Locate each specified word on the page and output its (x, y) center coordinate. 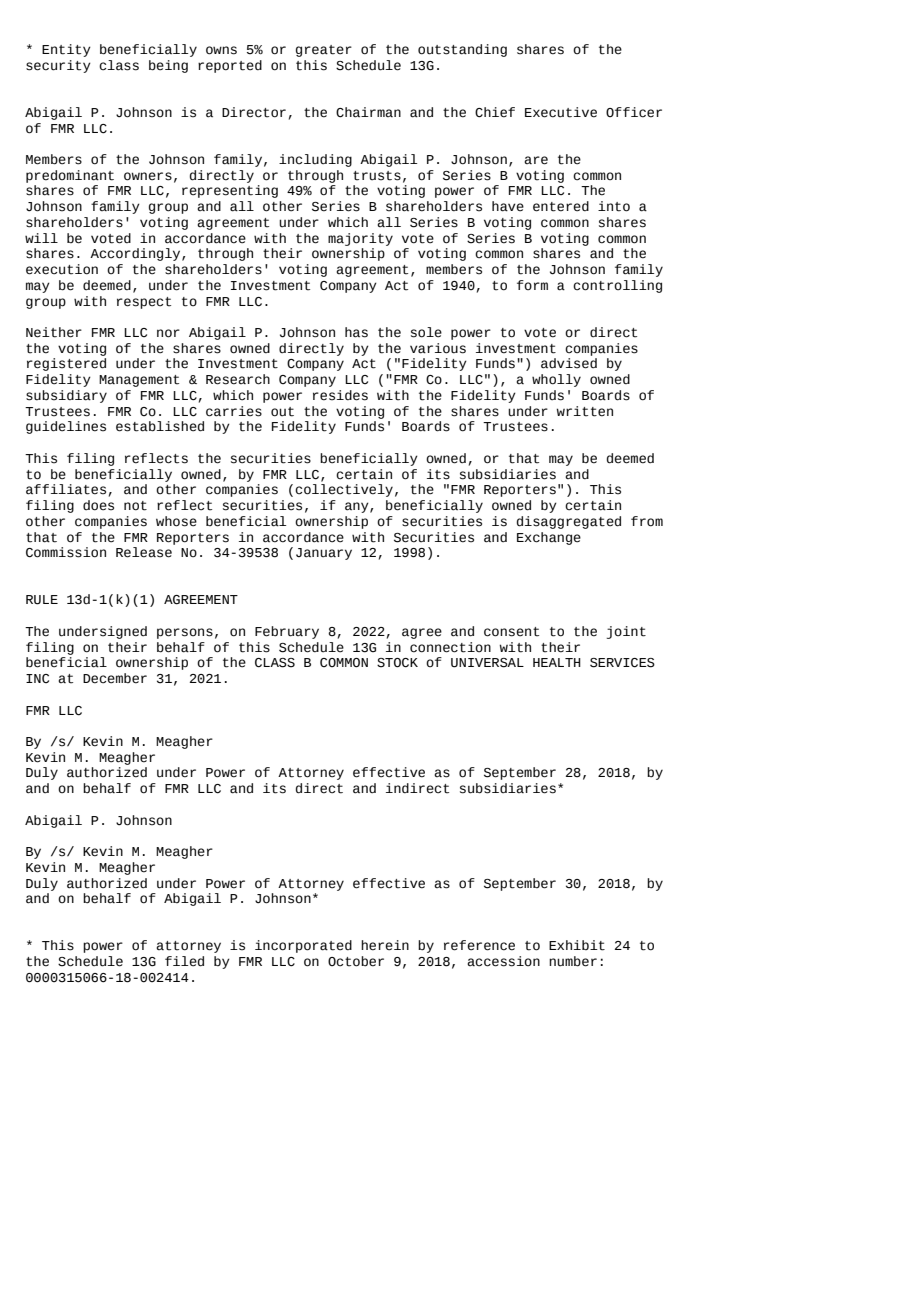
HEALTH (557, 662)
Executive (561, 112)
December (115, 678)
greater (324, 51)
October (356, 961)
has (356, 332)
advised (569, 363)
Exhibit (577, 945)
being (168, 66)
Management (139, 381)
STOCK (397, 663)
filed (184, 961)
